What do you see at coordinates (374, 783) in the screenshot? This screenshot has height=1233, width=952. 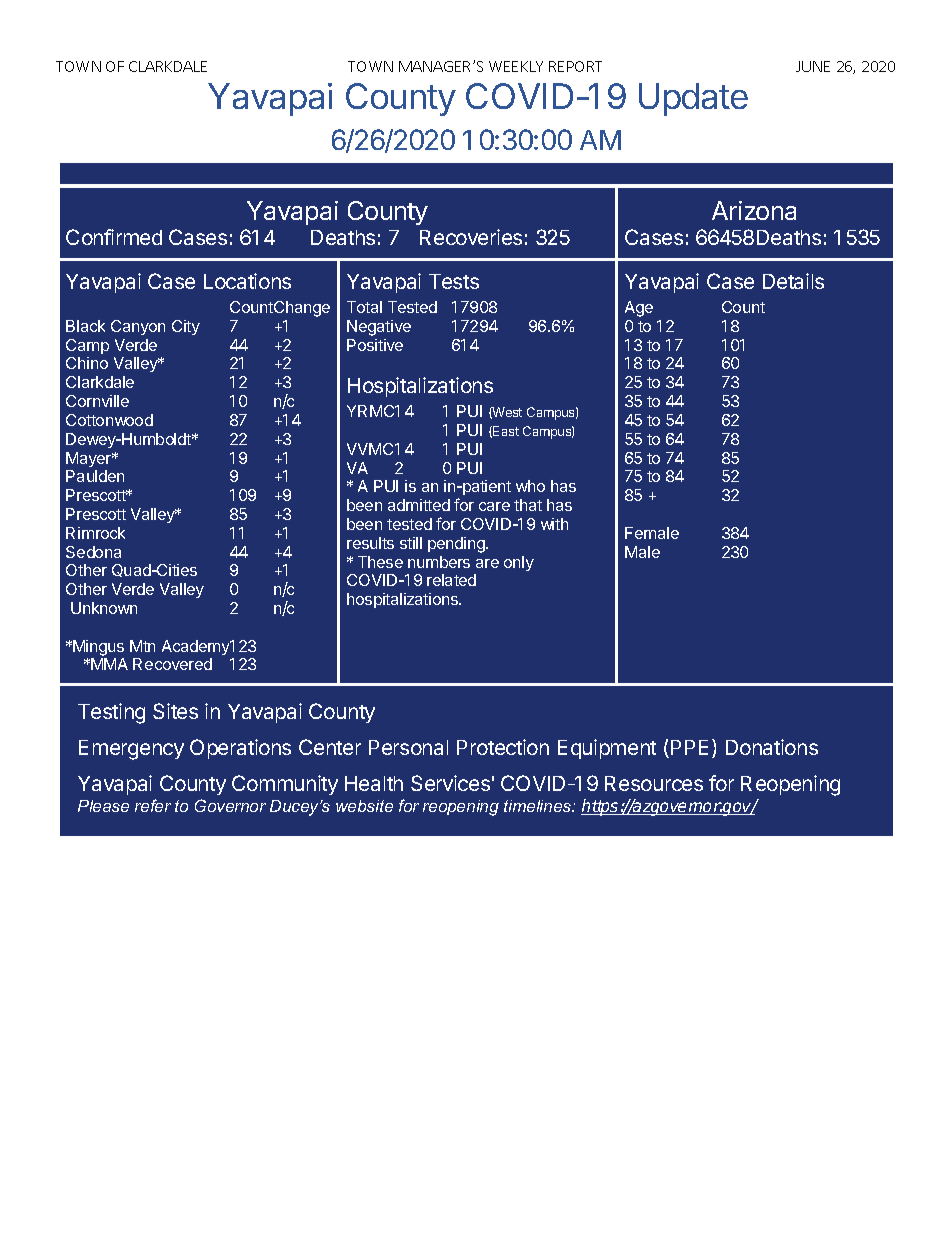 I see `Health` at bounding box center [374, 783].
